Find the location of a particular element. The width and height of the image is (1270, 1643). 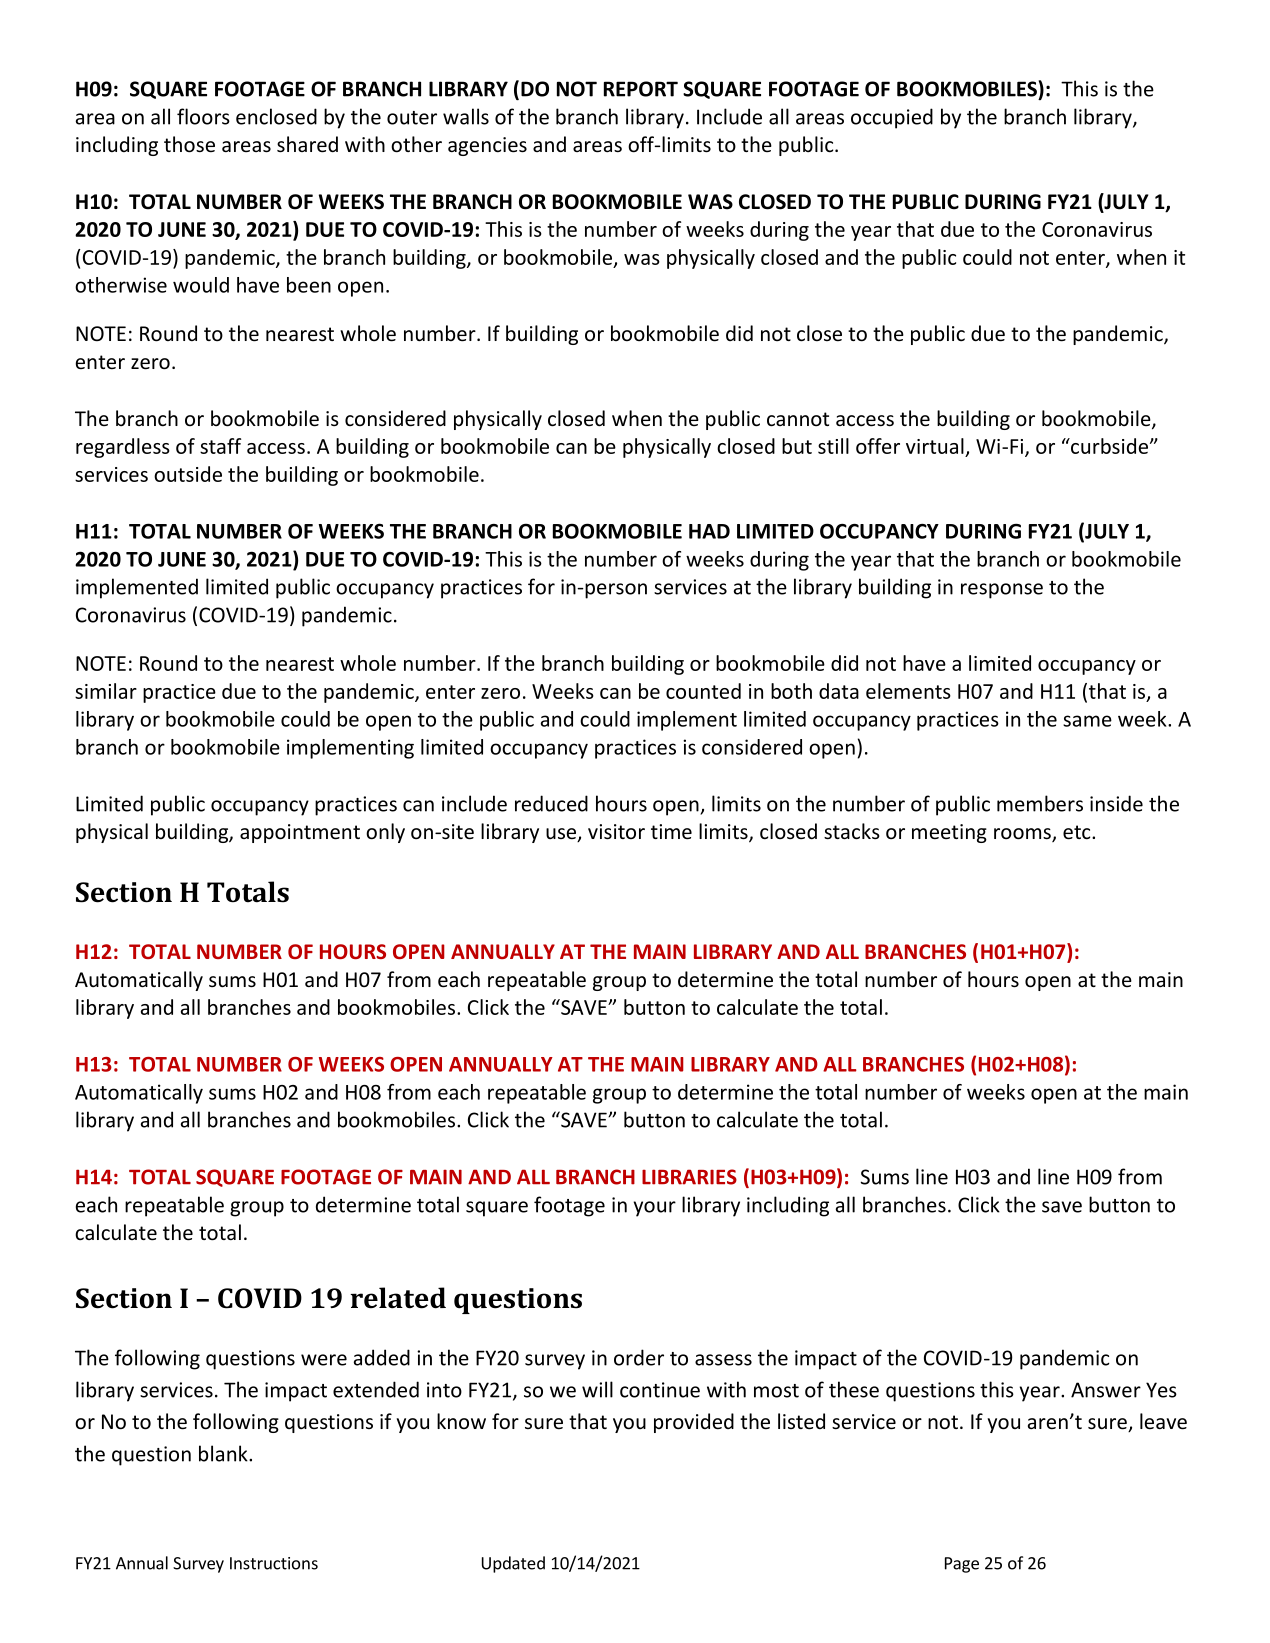

your is located at coordinates (655, 1209).
